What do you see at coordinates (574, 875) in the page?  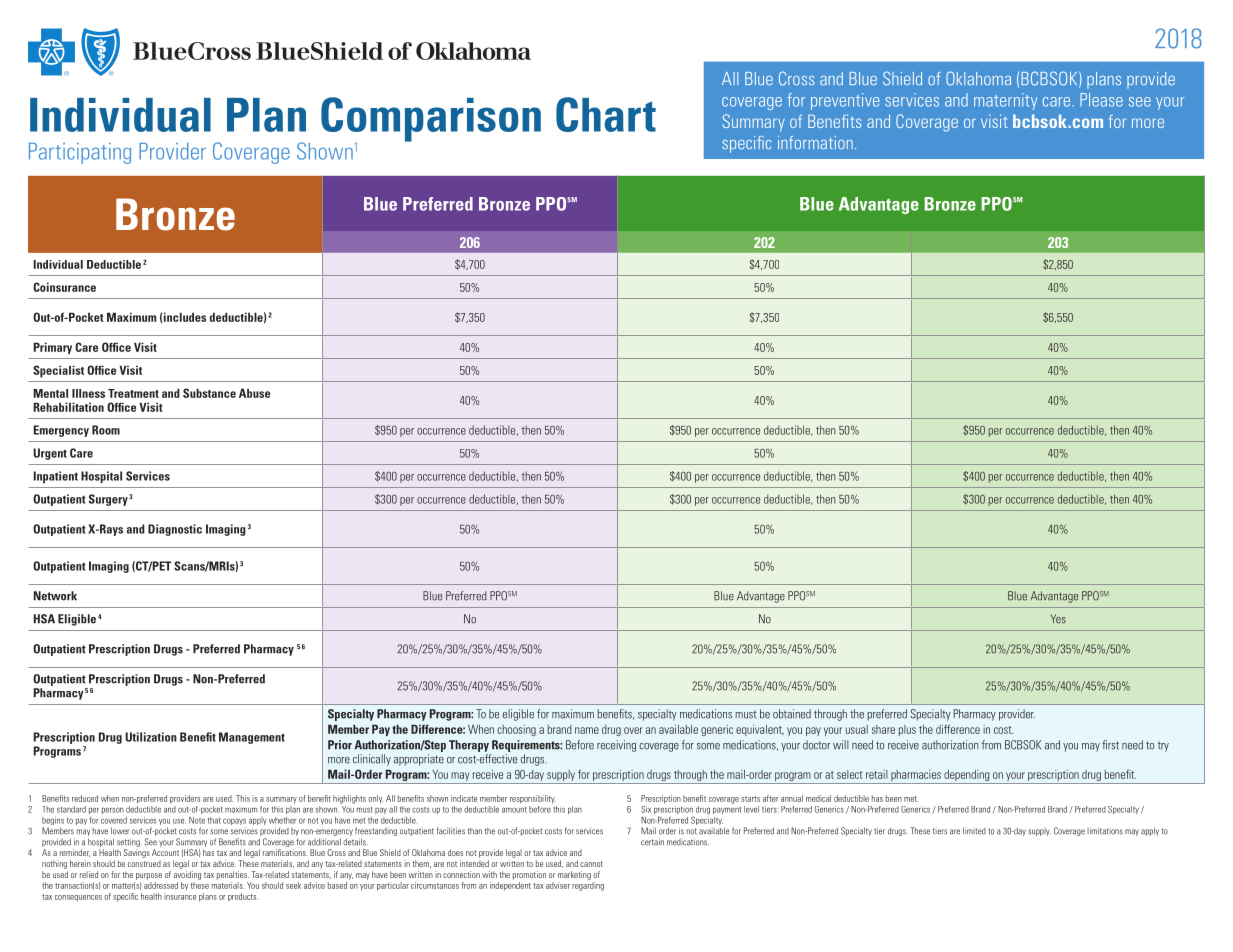 I see `marketing` at bounding box center [574, 875].
